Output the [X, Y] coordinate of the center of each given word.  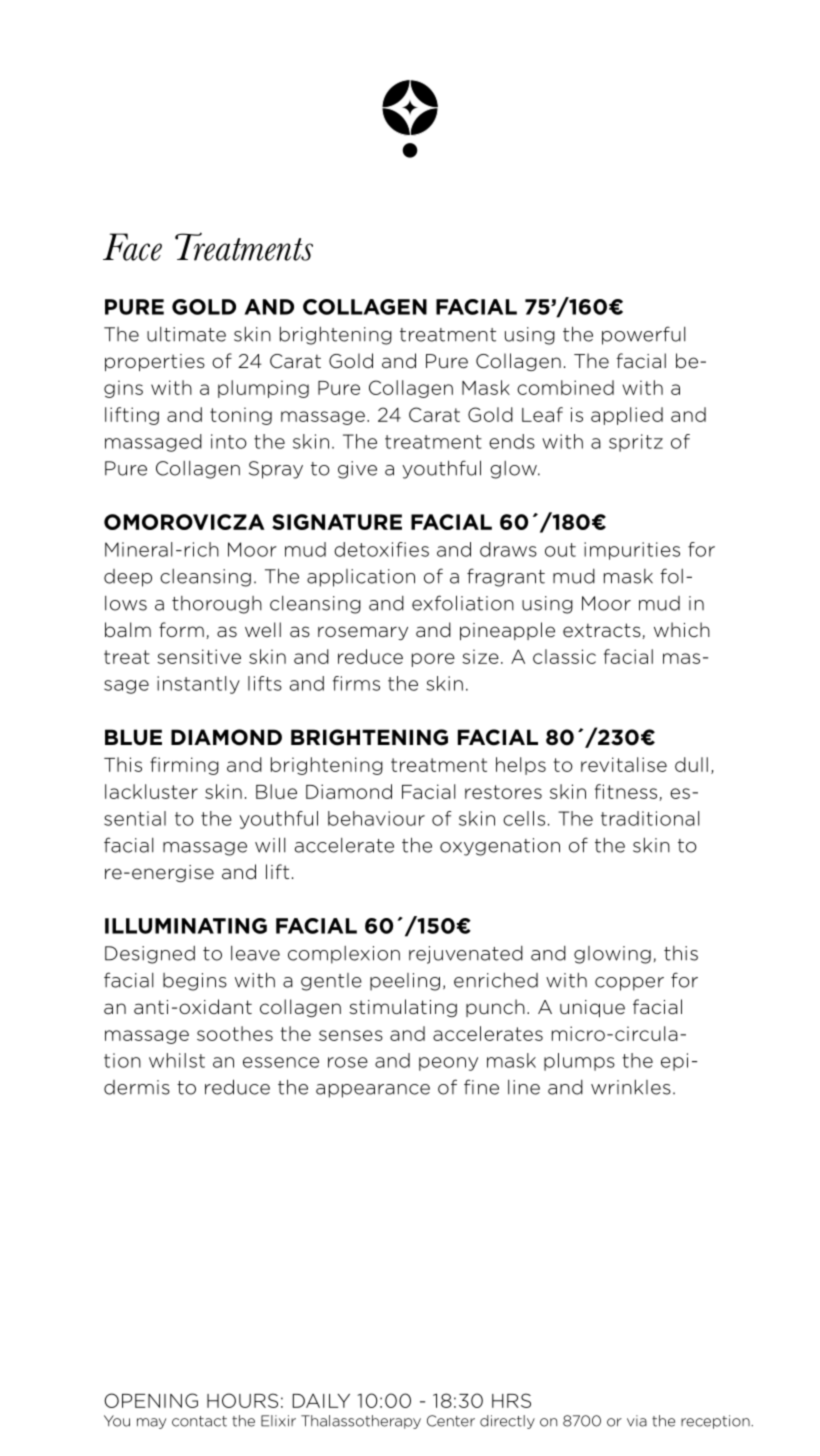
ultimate [186, 334]
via [637, 1421]
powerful [644, 335]
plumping [263, 389]
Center [451, 1421]
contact [199, 1421]
